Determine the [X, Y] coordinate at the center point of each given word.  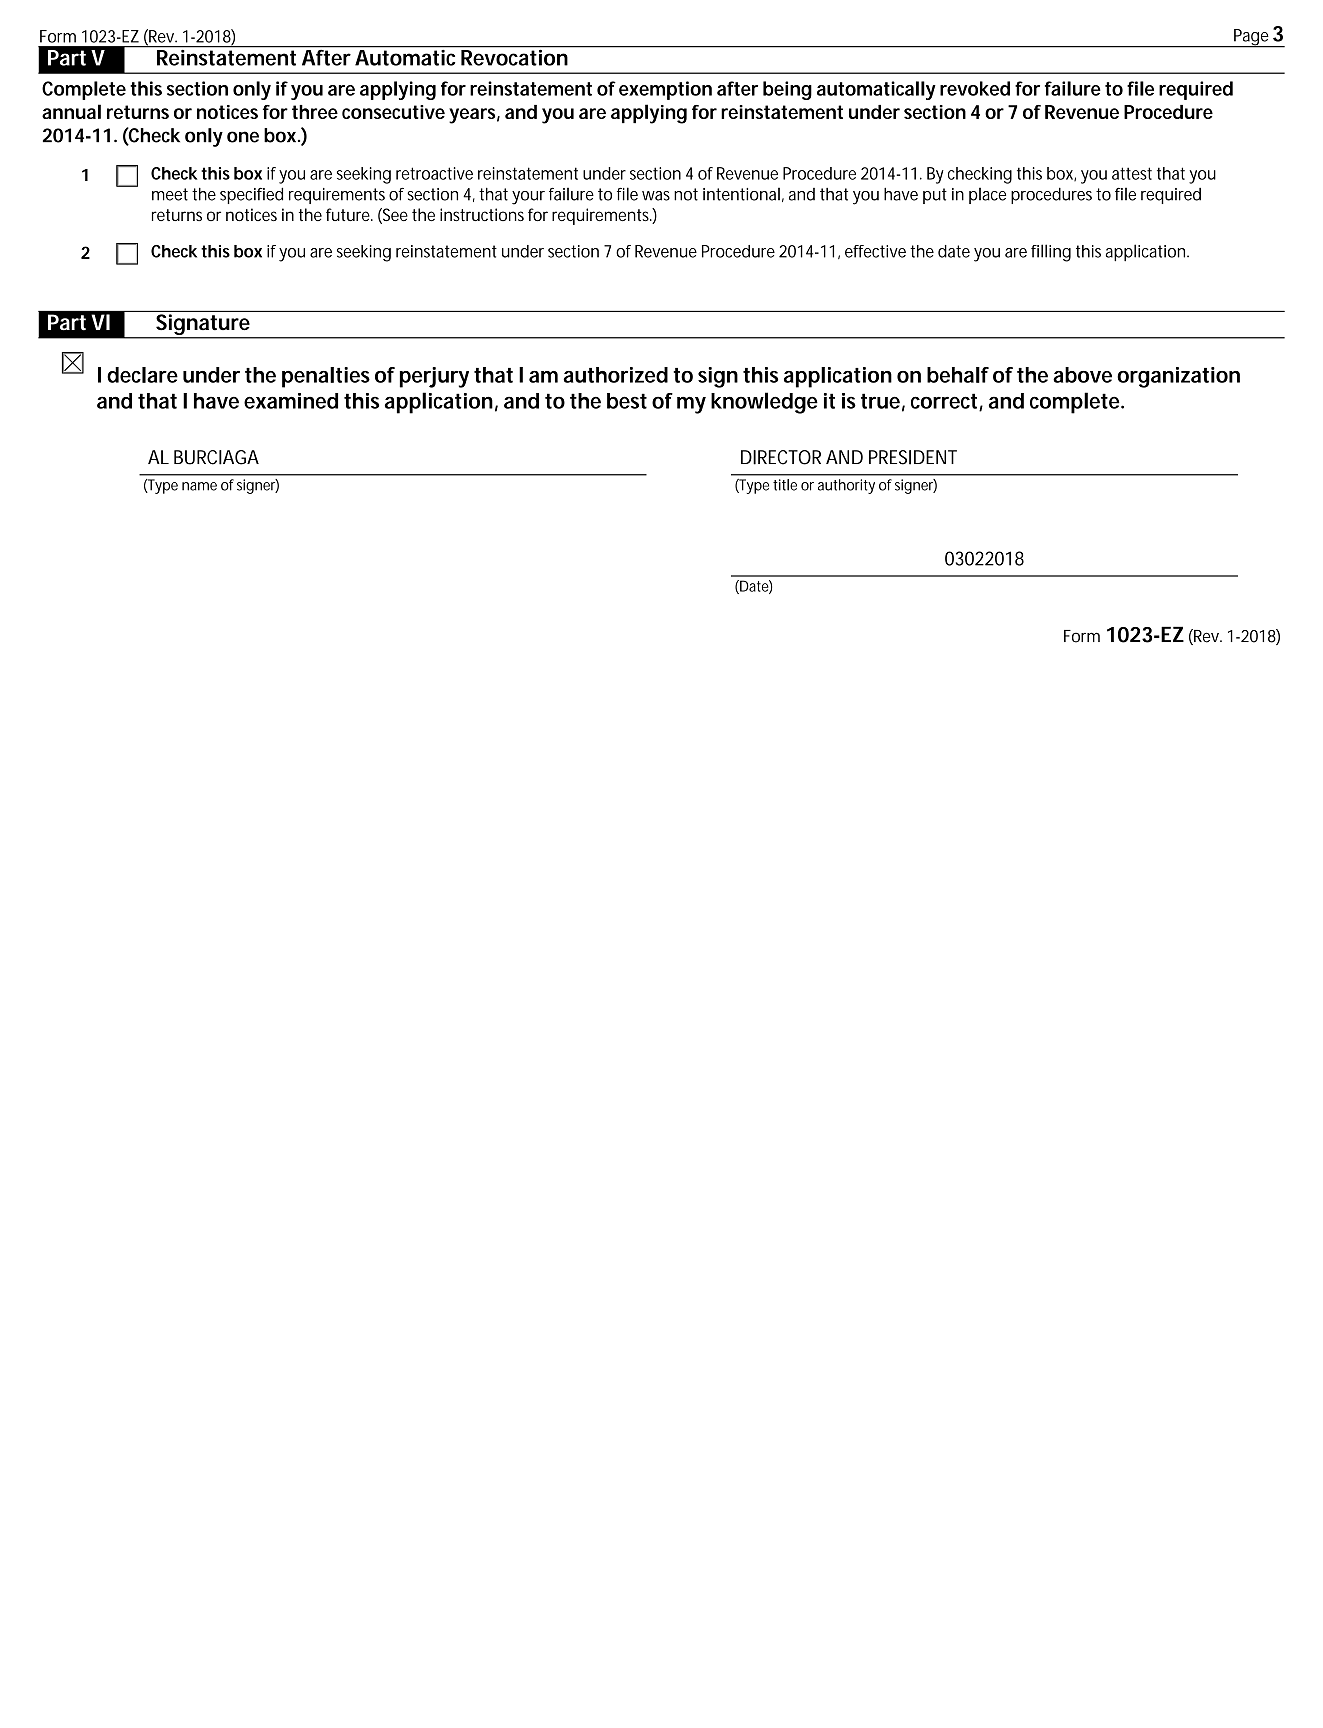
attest [1132, 173]
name [199, 486]
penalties [326, 377]
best [627, 401]
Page [1250, 38]
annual [71, 111]
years [472, 116]
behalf [958, 375]
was [656, 196]
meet [170, 194]
